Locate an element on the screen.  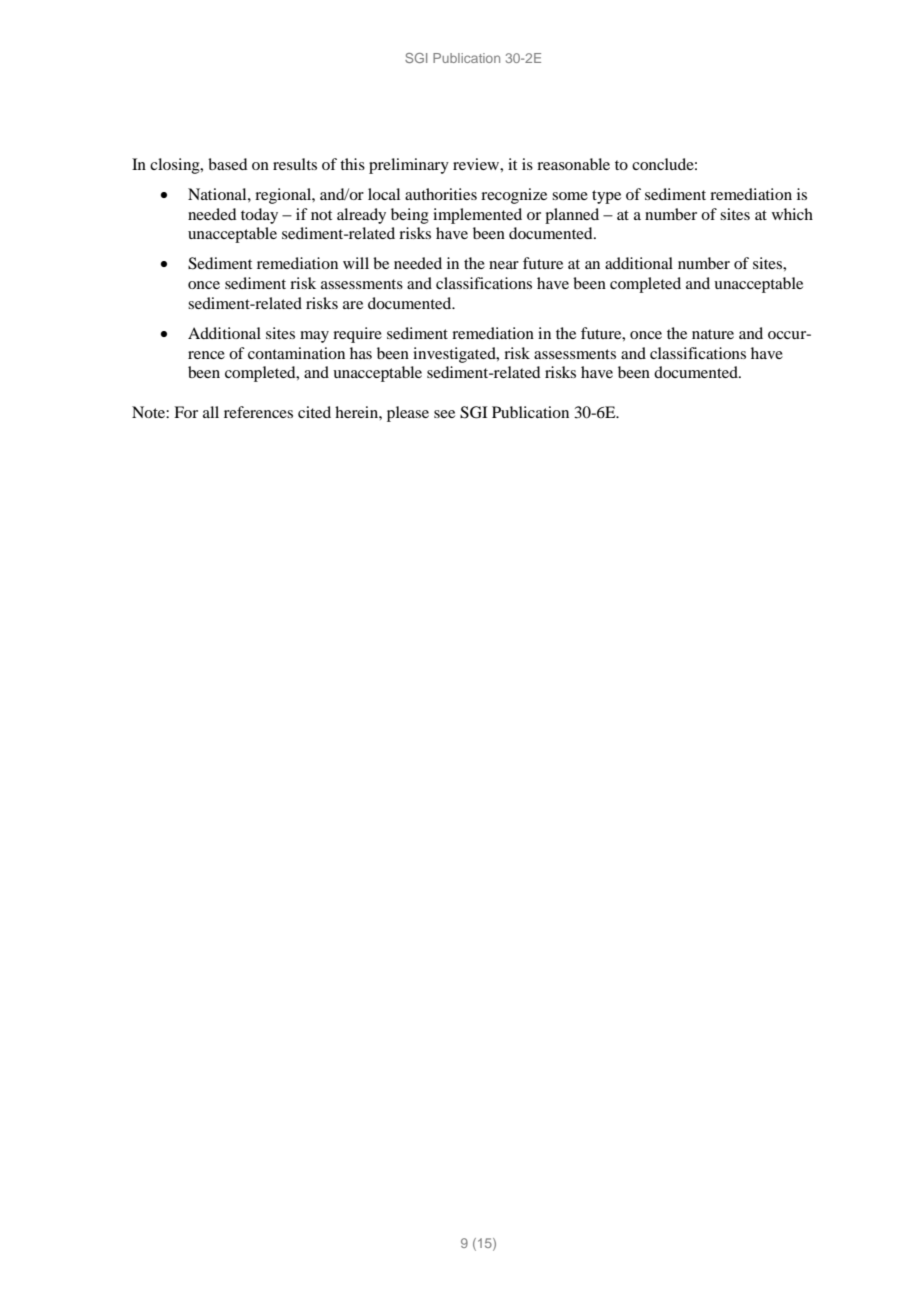
contamination is located at coordinates (296, 353).
